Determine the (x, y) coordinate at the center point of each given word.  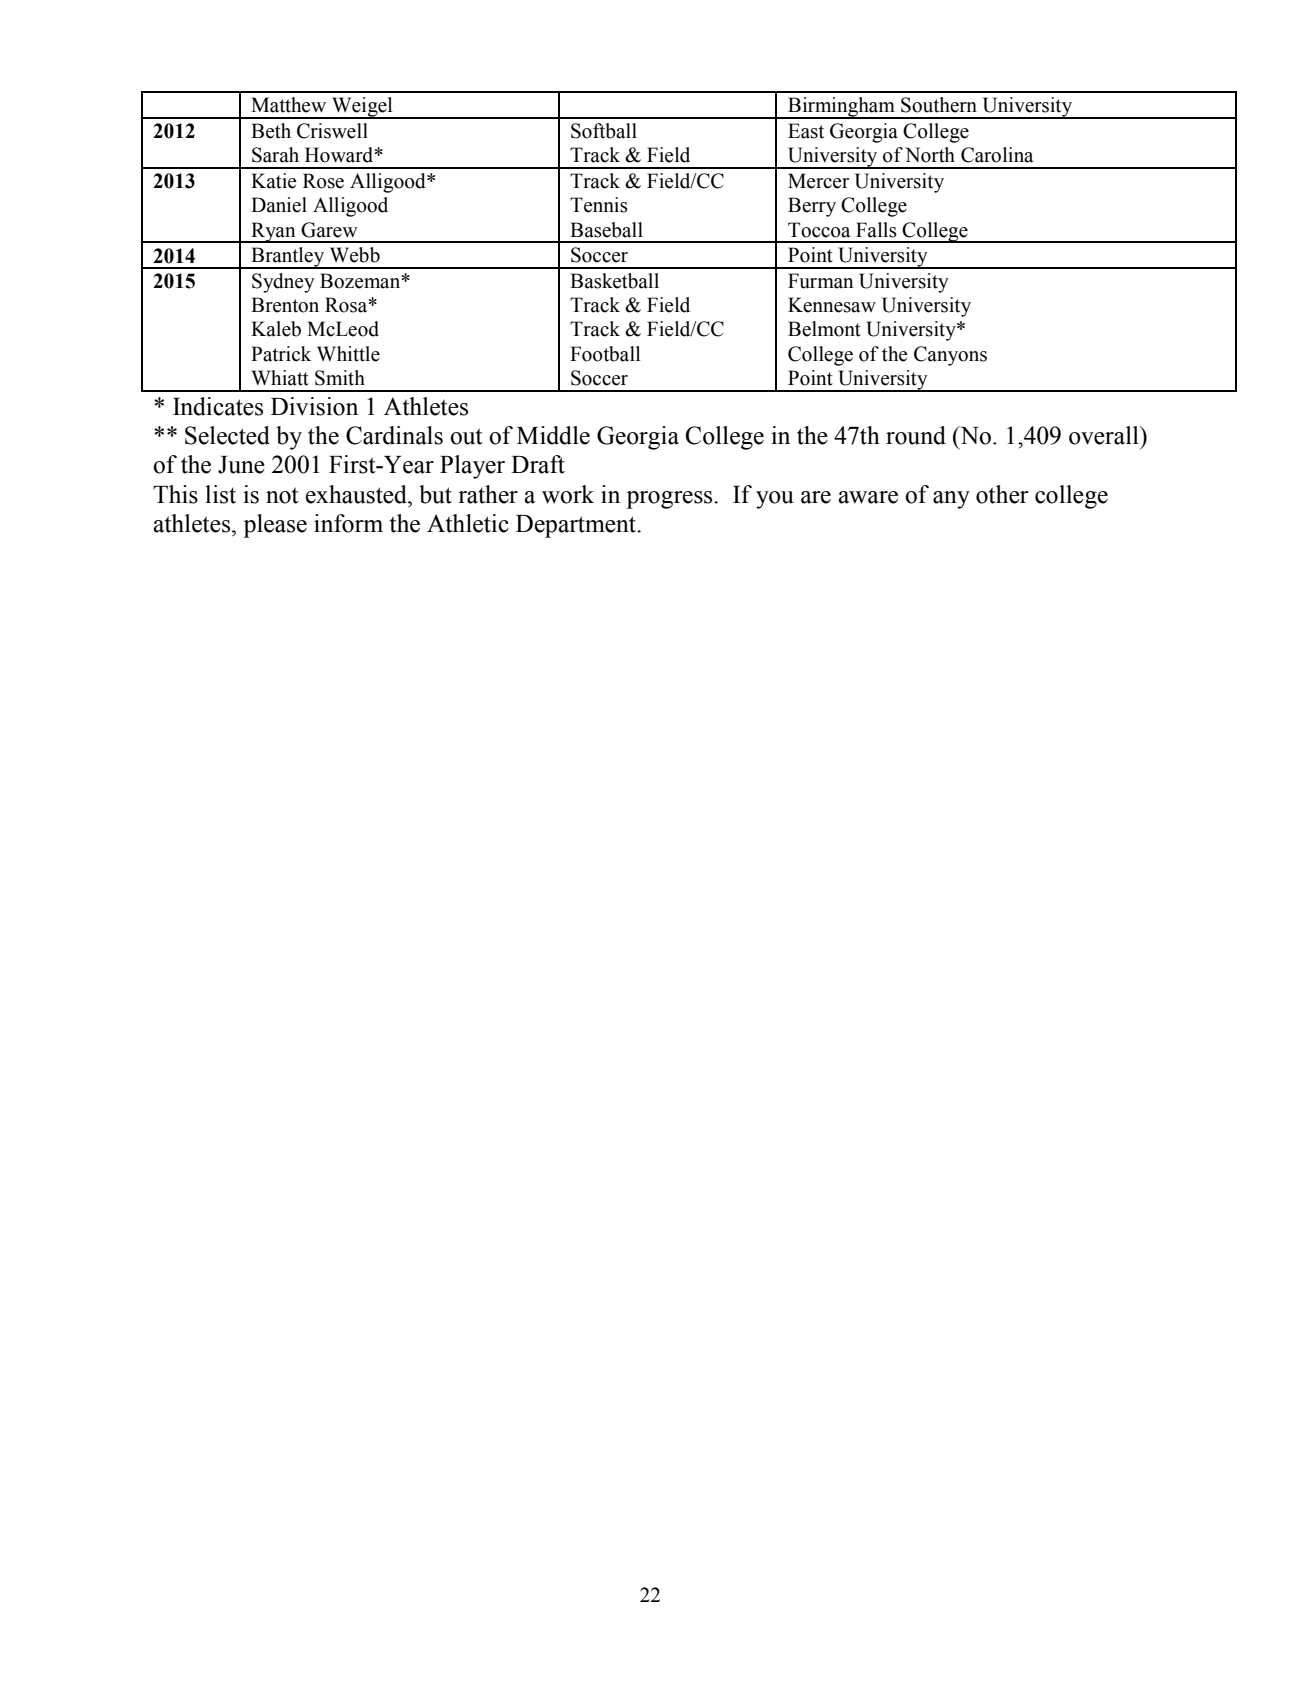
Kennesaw (832, 305)
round (916, 435)
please (275, 526)
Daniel (279, 205)
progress (670, 500)
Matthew (288, 105)
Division (314, 406)
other (1002, 494)
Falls (876, 230)
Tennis (599, 205)
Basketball (614, 281)
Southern (939, 105)
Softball (604, 131)
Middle (553, 435)
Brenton (285, 305)
